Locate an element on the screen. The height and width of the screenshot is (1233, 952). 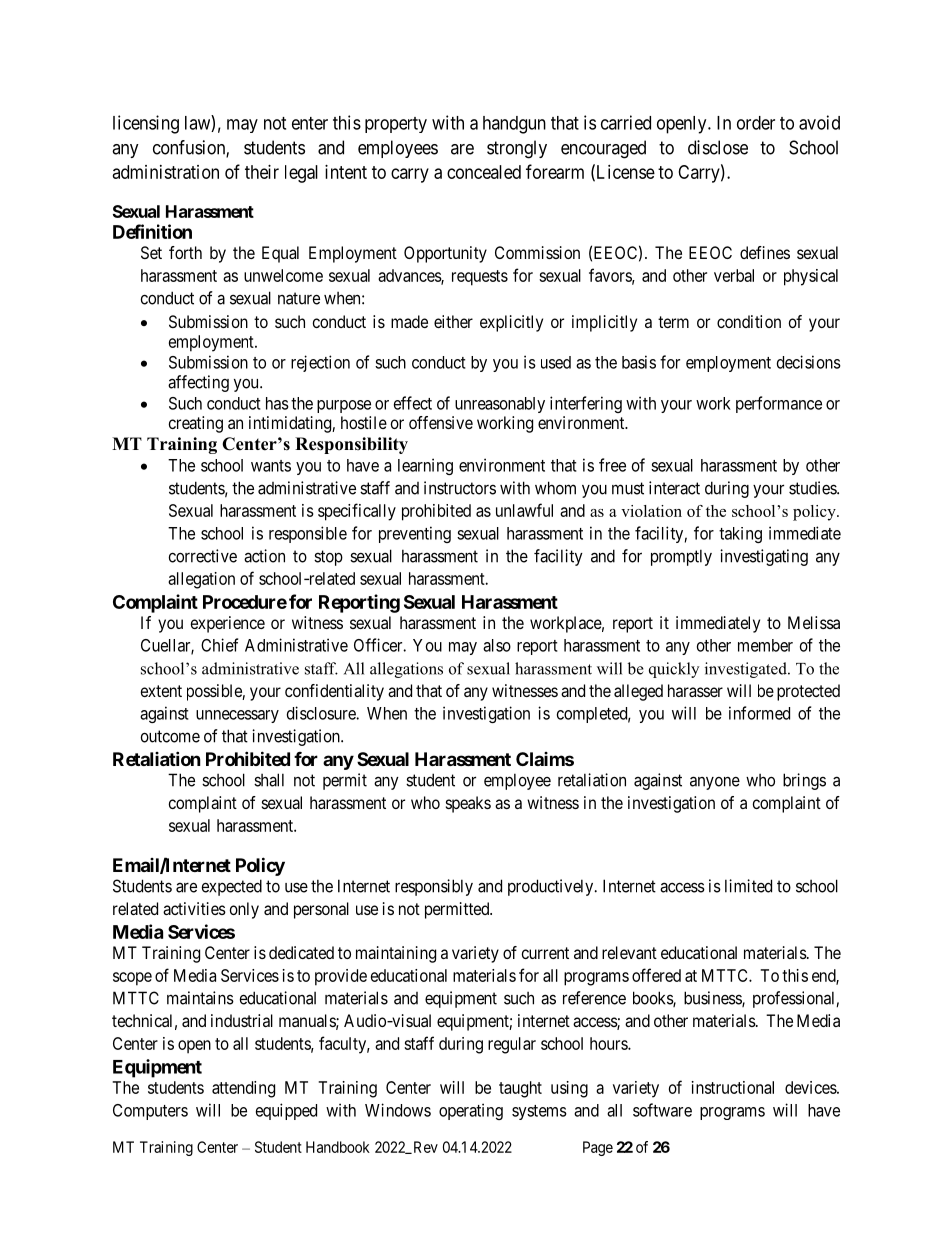
also is located at coordinates (497, 645).
